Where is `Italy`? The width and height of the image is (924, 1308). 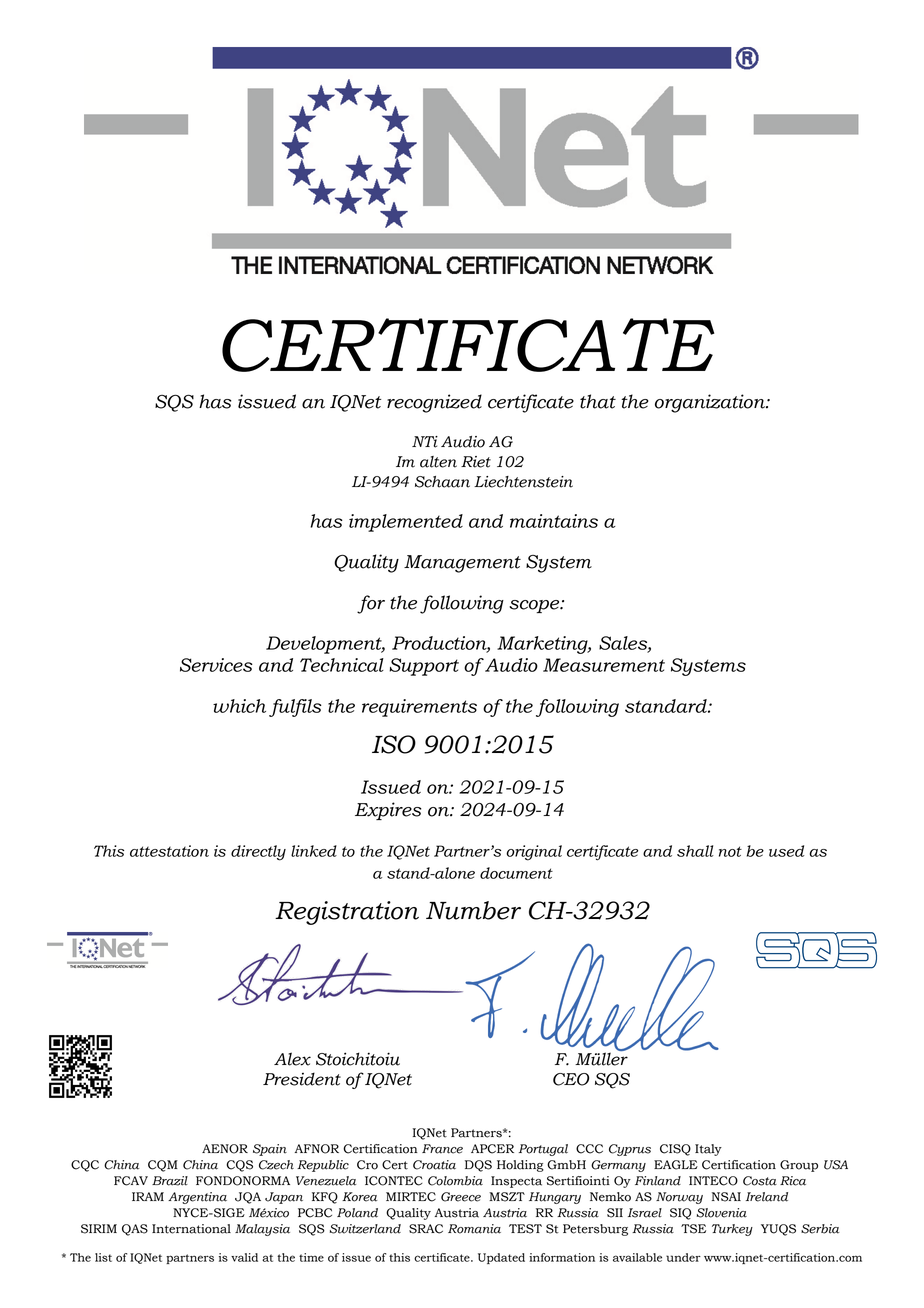 Italy is located at coordinates (708, 1150).
